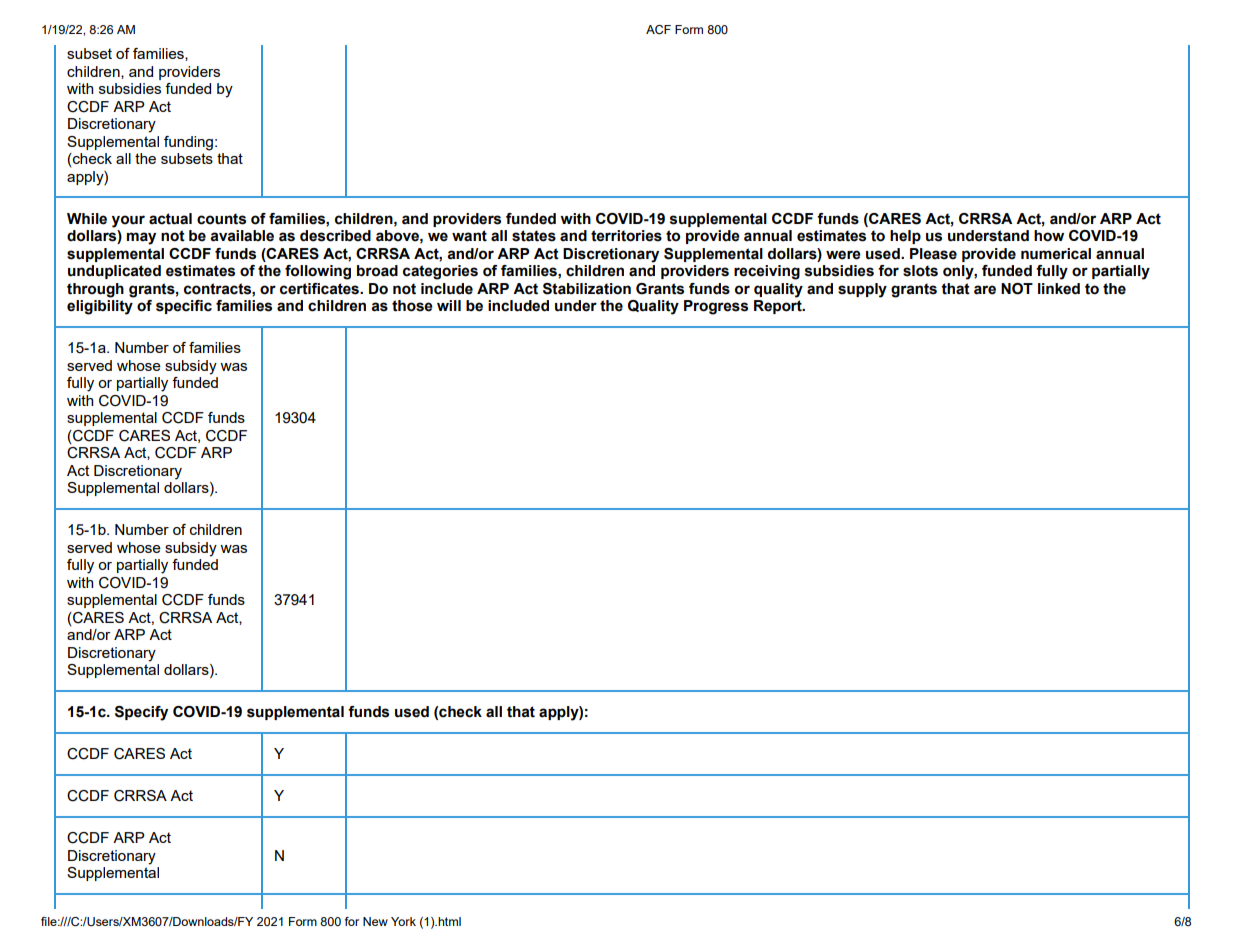  Describe the element at coordinates (242, 236) in the document. I see `available` at that location.
